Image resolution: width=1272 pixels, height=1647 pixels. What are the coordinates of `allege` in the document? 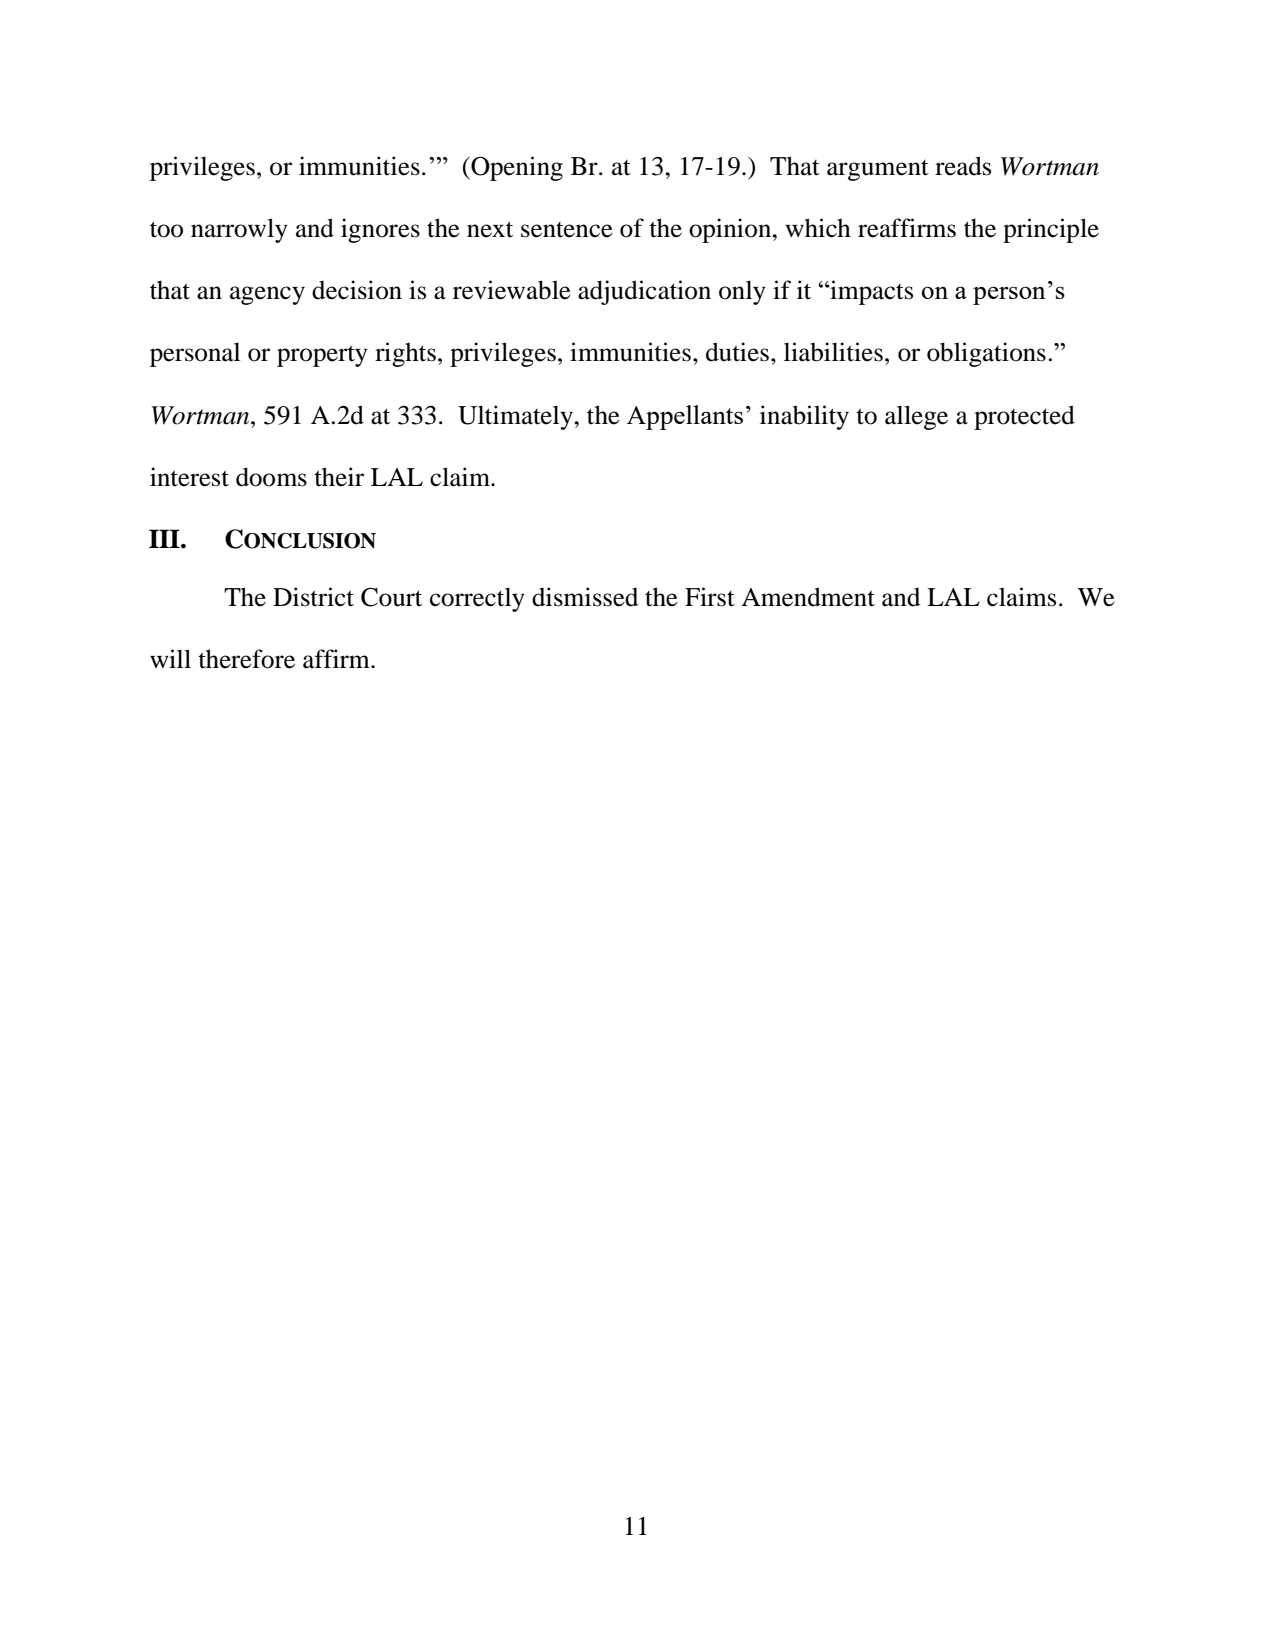 It's located at (916, 417).
